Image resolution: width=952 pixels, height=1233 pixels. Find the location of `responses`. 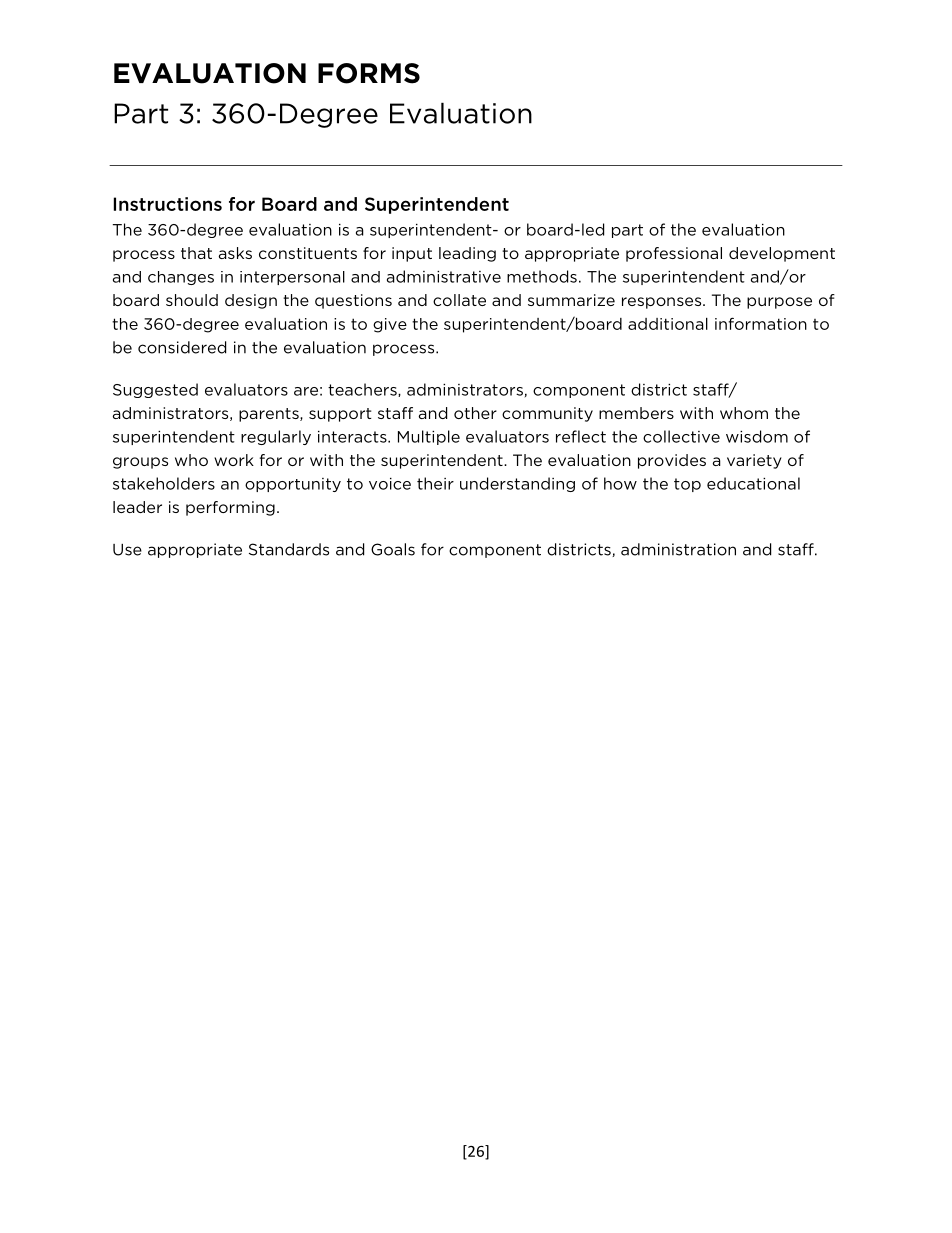

responses is located at coordinates (663, 303).
